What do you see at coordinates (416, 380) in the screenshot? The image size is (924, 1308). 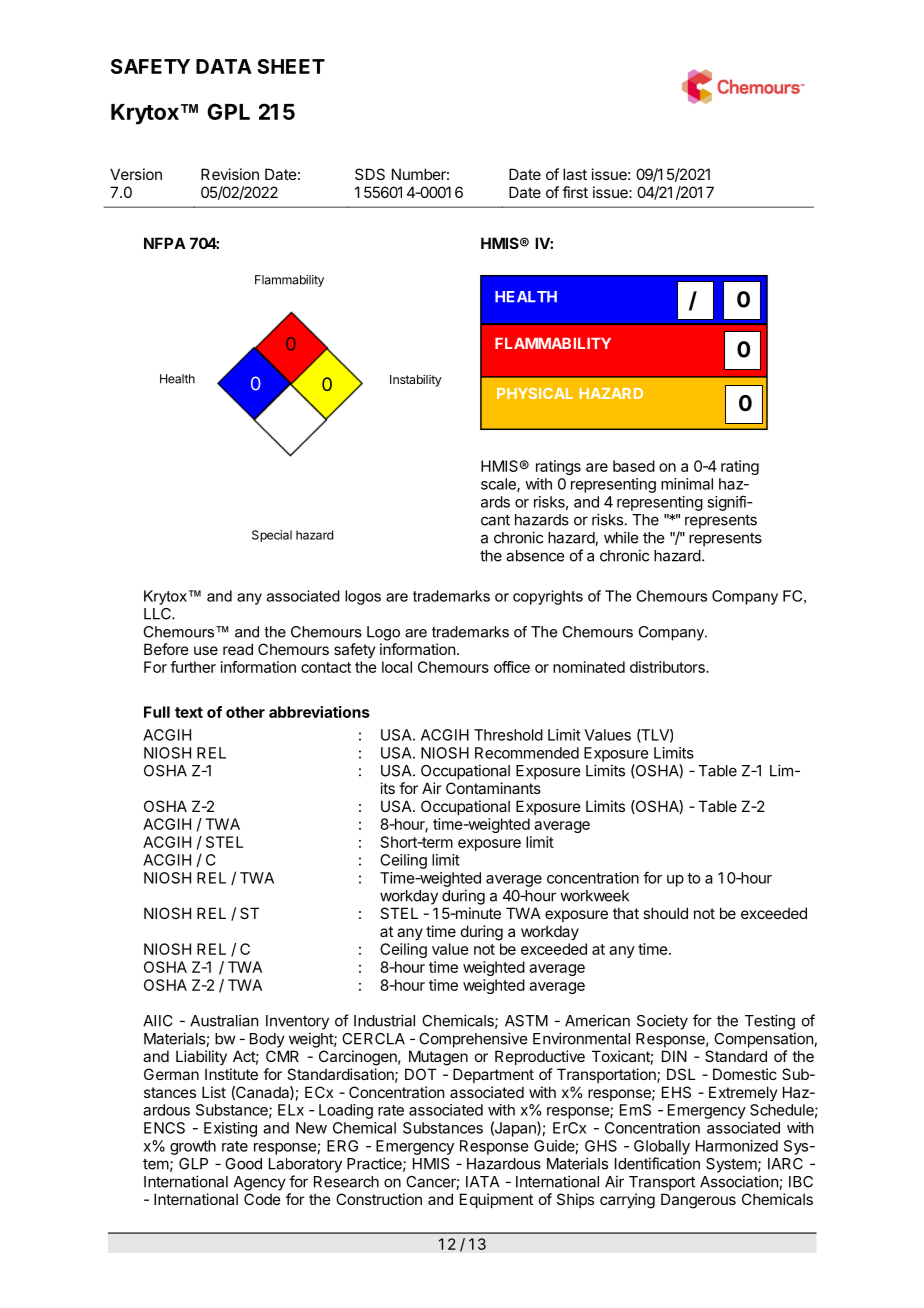 I see `Instability` at bounding box center [416, 380].
